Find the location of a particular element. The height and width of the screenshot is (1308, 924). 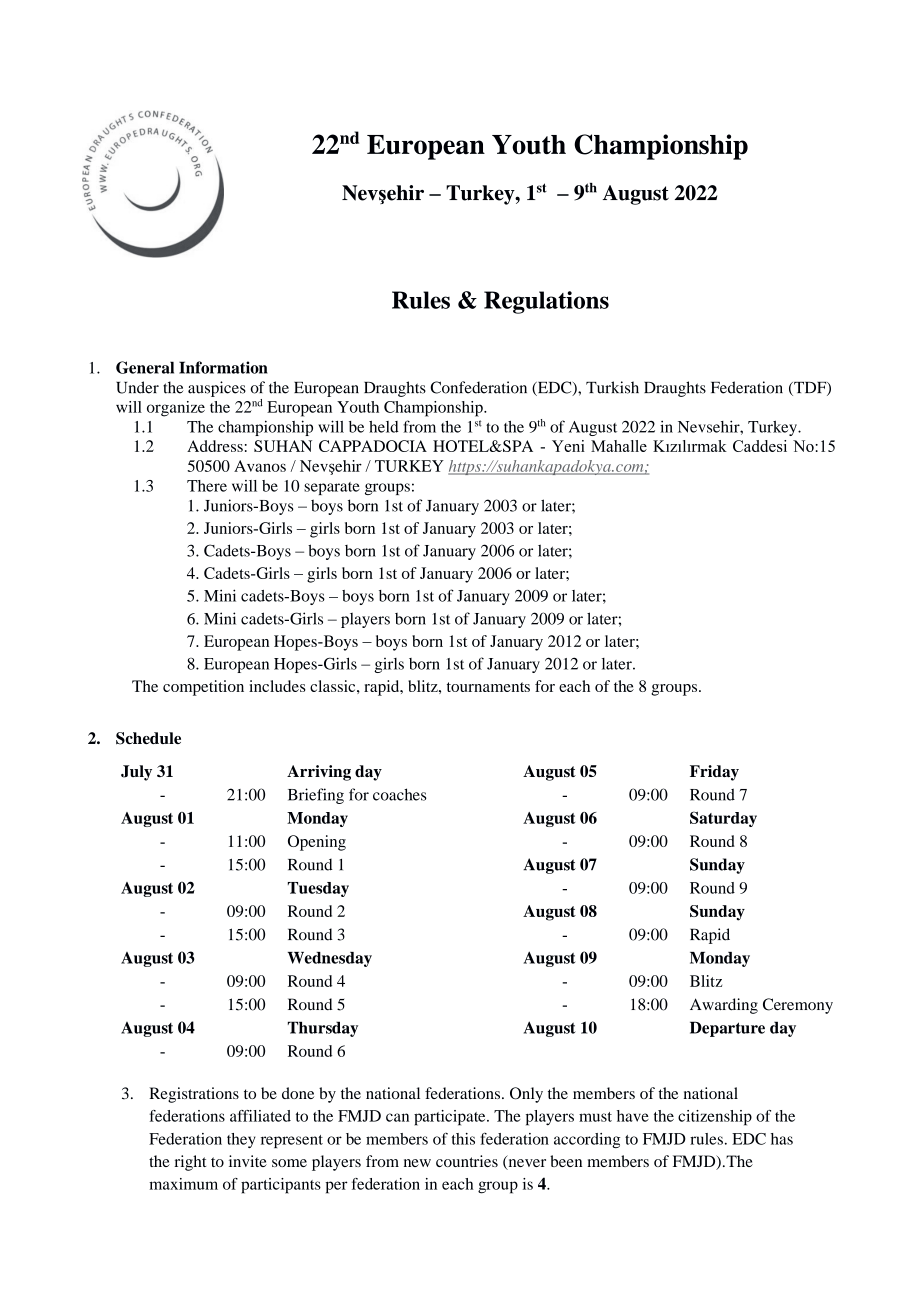

coaches is located at coordinates (400, 794).
